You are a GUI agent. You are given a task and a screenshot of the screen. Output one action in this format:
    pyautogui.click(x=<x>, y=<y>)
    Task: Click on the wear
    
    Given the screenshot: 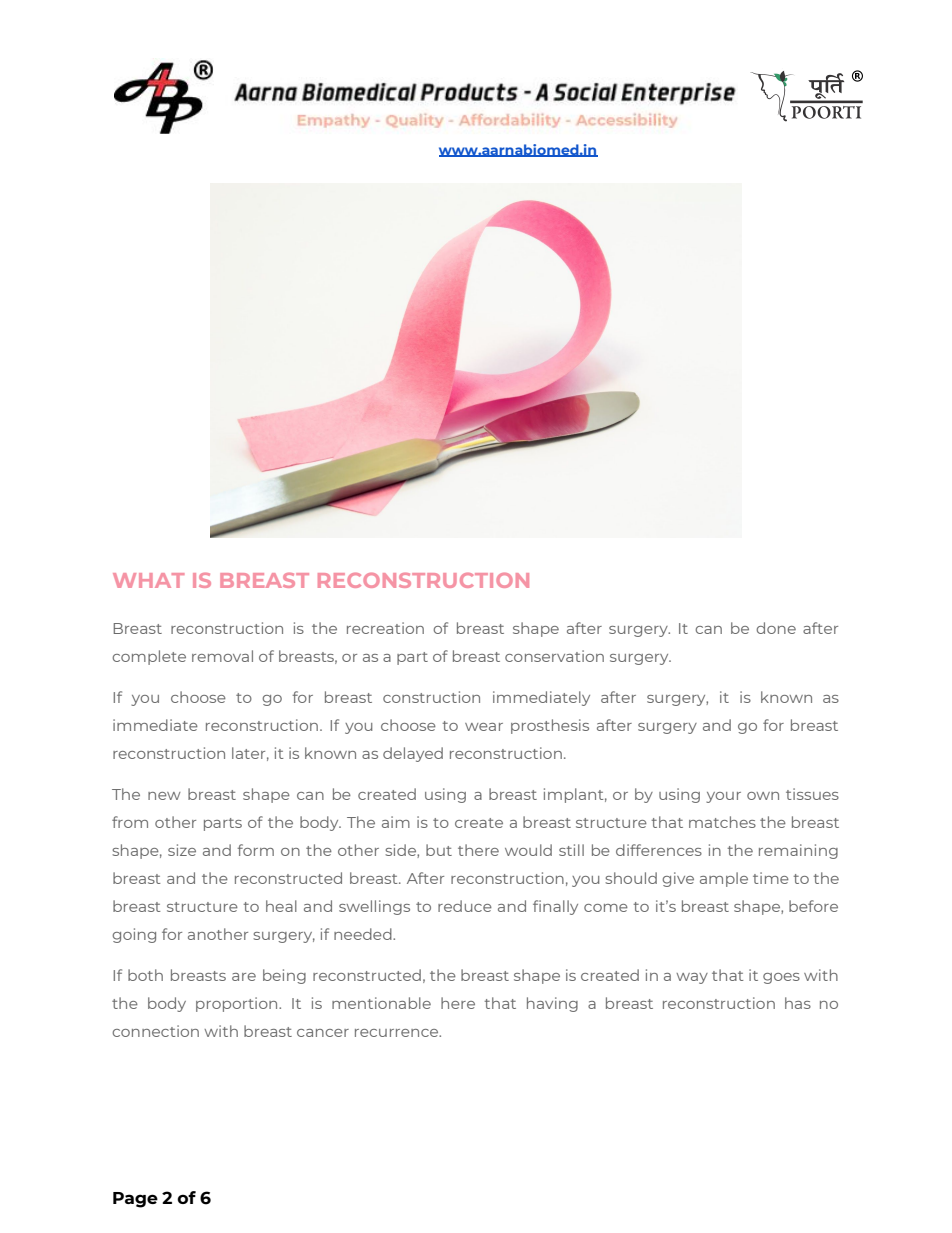 What is the action you would take?
    pyautogui.click(x=484, y=727)
